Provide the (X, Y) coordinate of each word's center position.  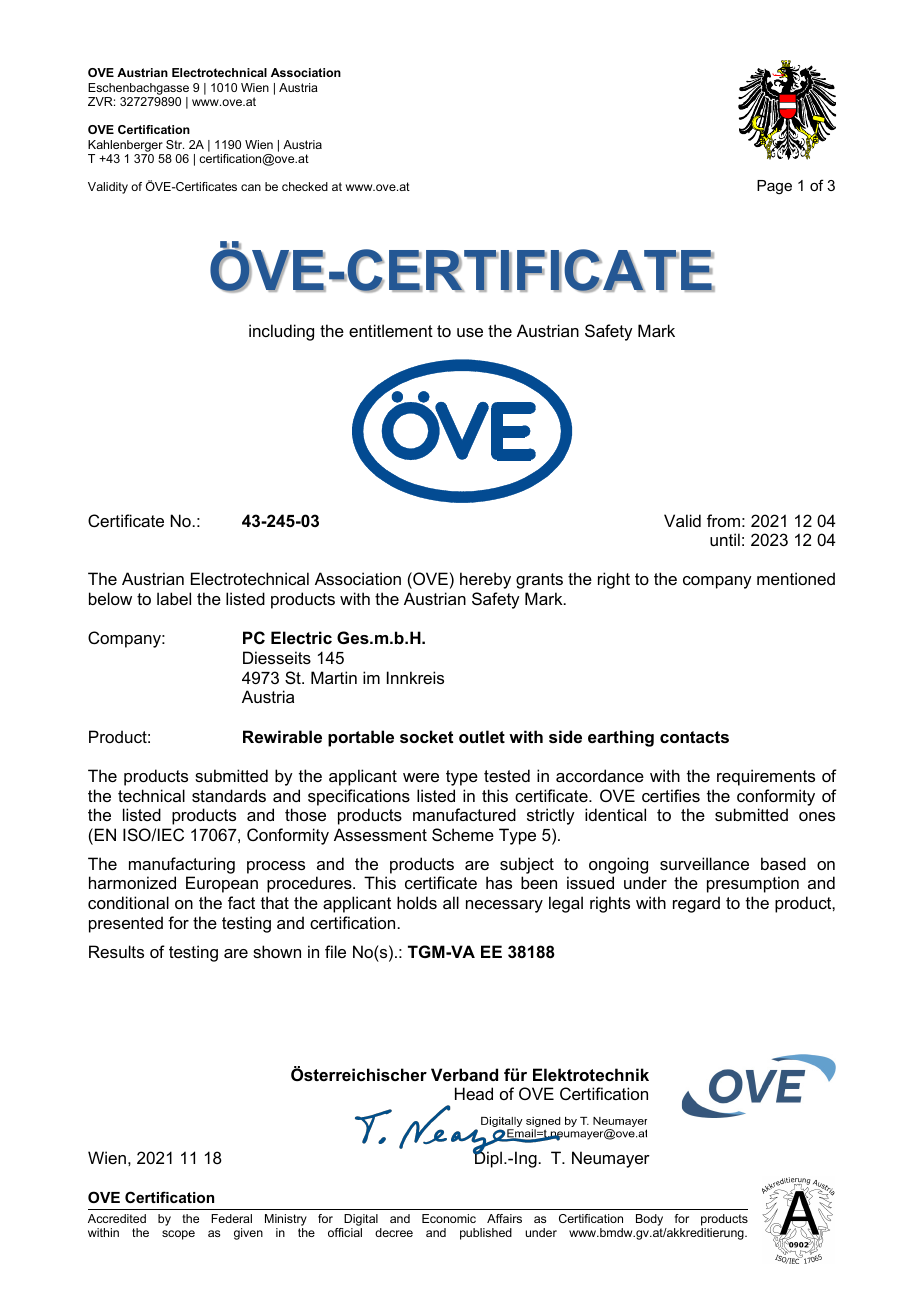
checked (305, 186)
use (470, 332)
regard (696, 904)
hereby (485, 580)
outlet (482, 736)
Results (116, 951)
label (174, 598)
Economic (449, 1218)
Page (774, 187)
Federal (231, 1218)
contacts (694, 737)
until (725, 539)
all (451, 902)
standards (229, 795)
